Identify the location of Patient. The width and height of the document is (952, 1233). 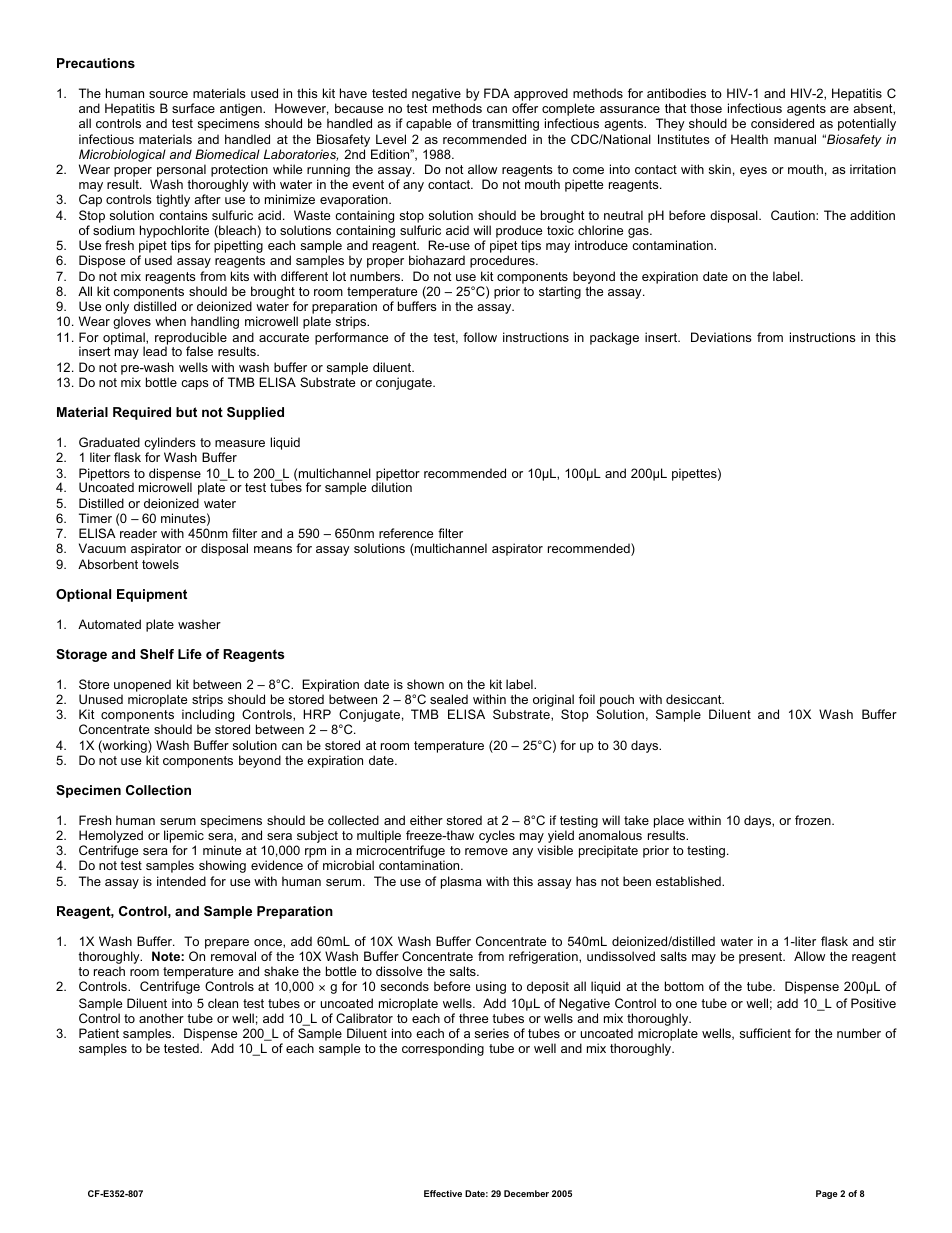
(99, 1033).
